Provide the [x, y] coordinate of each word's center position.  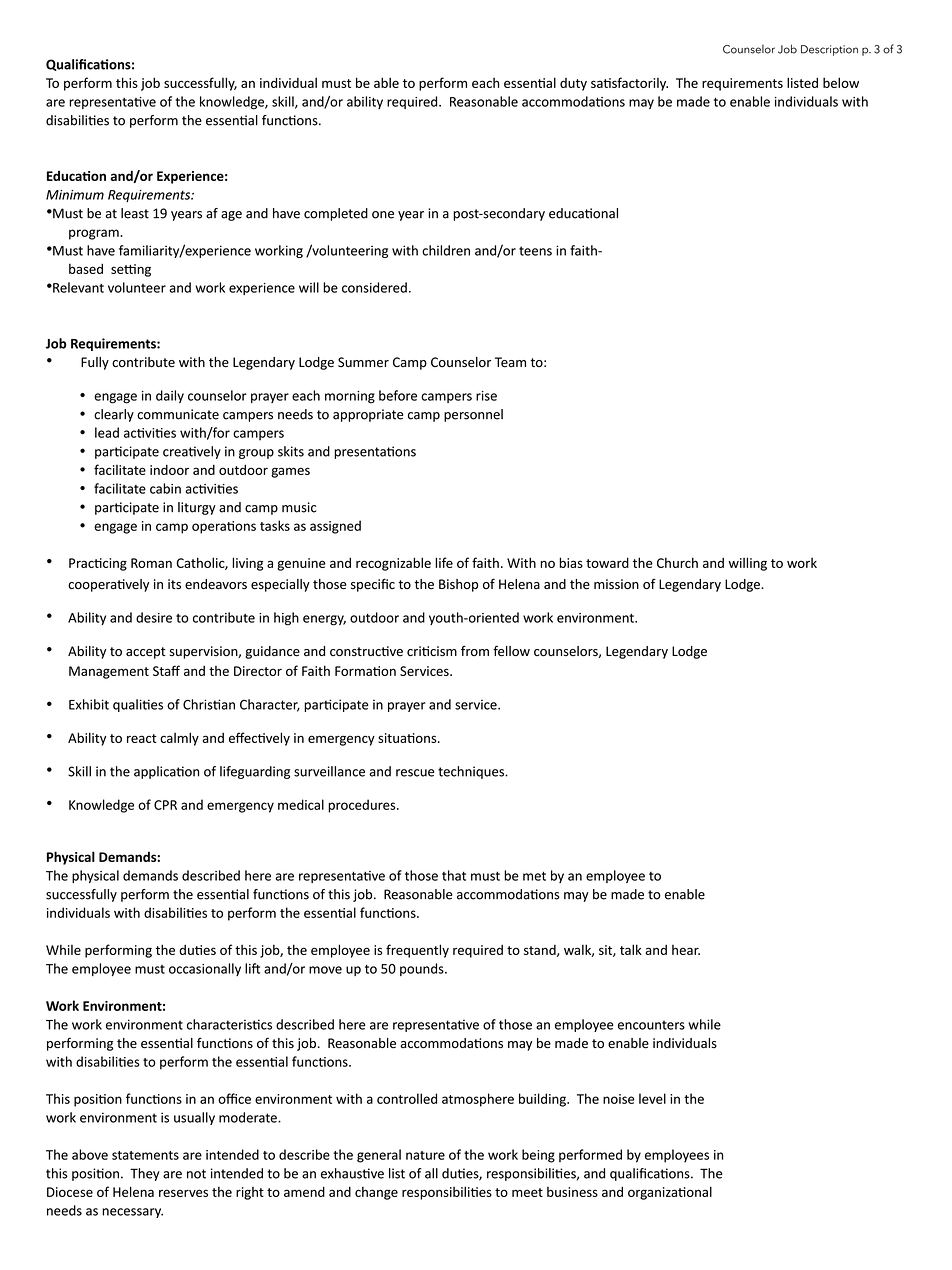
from [475, 650]
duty [573, 84]
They [145, 1174]
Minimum [75, 195]
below [841, 82]
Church [677, 562]
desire [154, 617]
